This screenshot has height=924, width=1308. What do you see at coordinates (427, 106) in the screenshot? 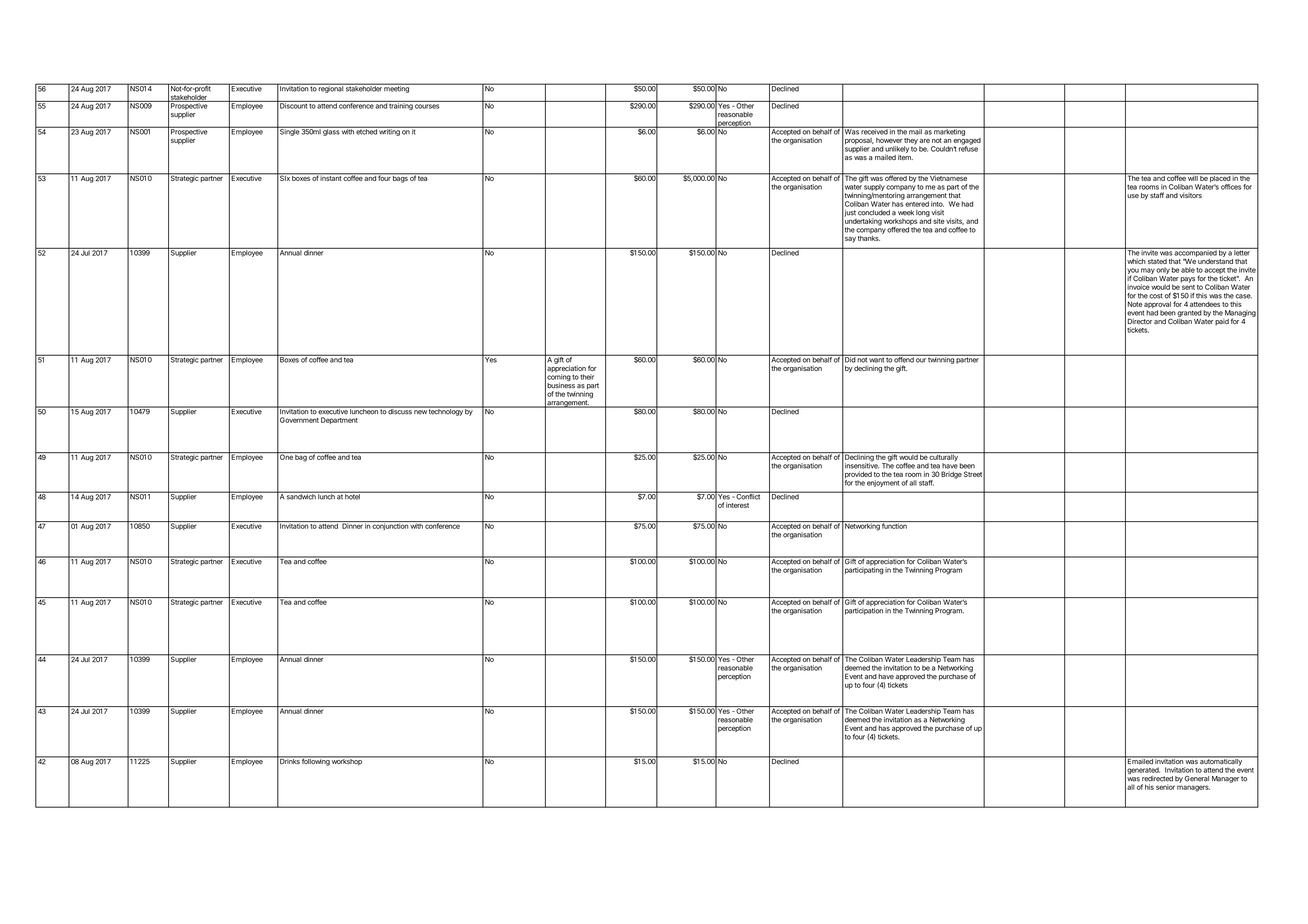
I see `courses` at bounding box center [427, 106].
